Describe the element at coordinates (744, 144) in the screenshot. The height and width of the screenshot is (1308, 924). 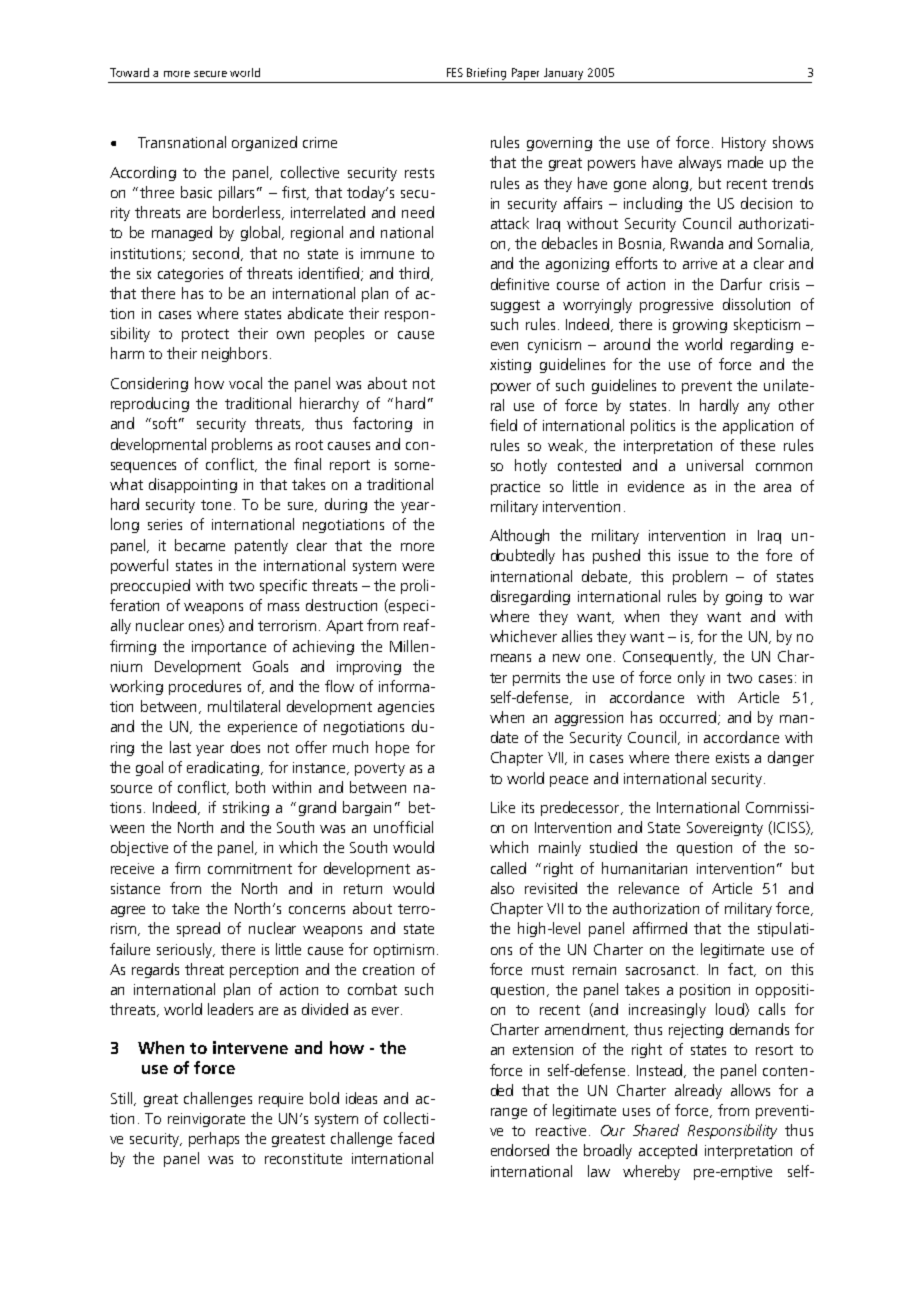
I see `History` at that location.
